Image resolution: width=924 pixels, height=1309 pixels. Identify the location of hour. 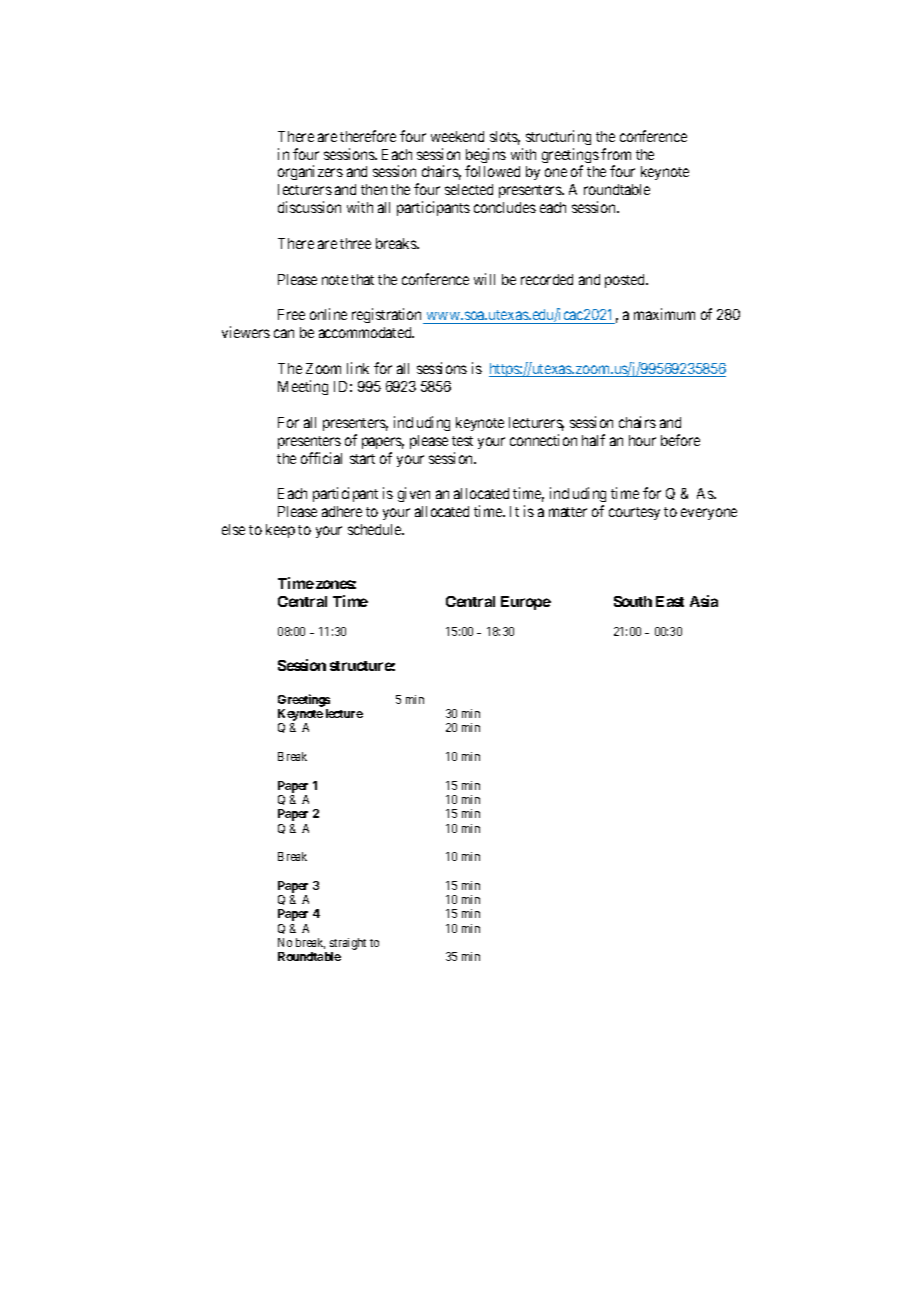
(642, 440).
